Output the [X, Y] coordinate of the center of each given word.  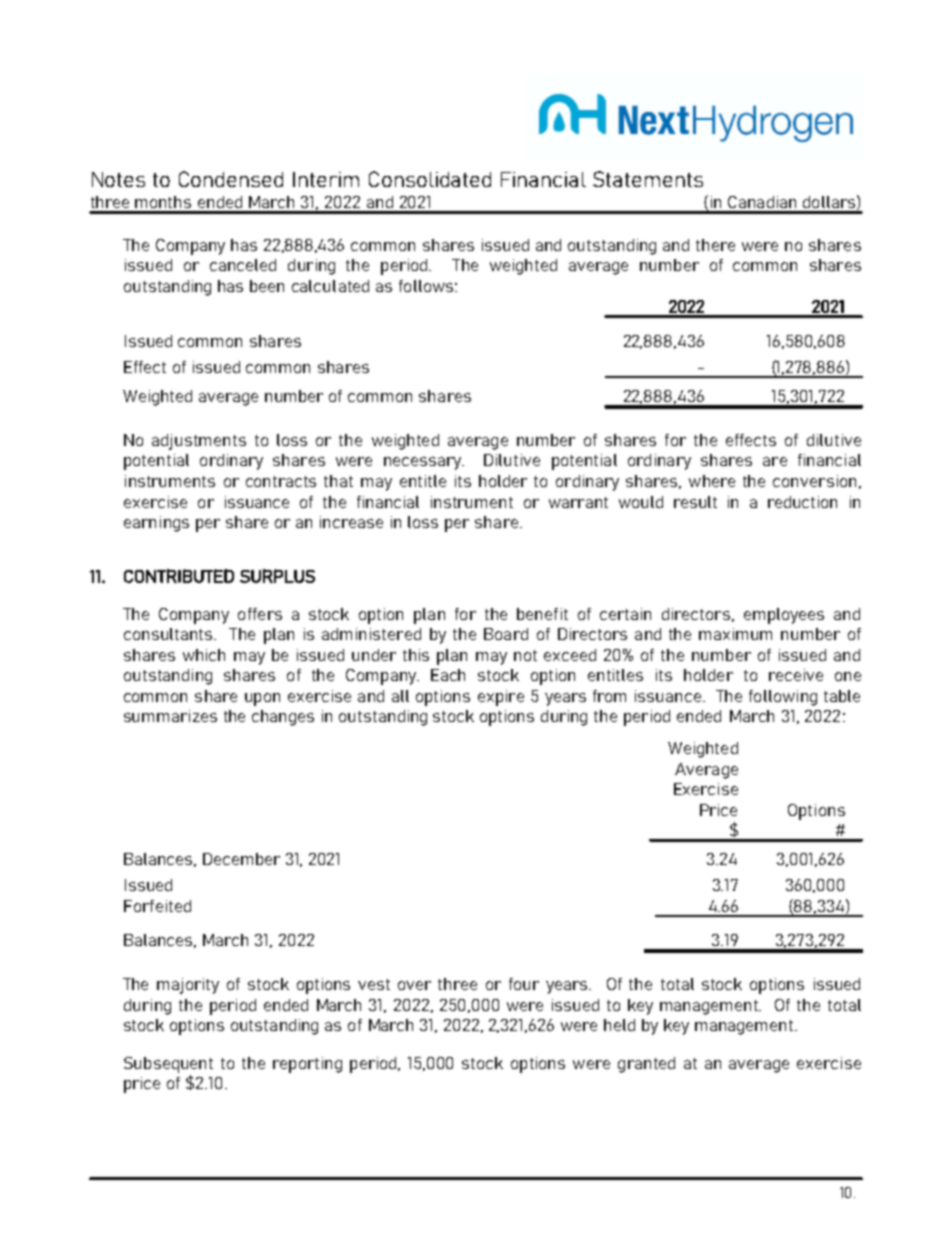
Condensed [231, 179]
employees [784, 616]
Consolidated [430, 179]
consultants [168, 634]
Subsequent [168, 1065]
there [715, 245]
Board [506, 634]
